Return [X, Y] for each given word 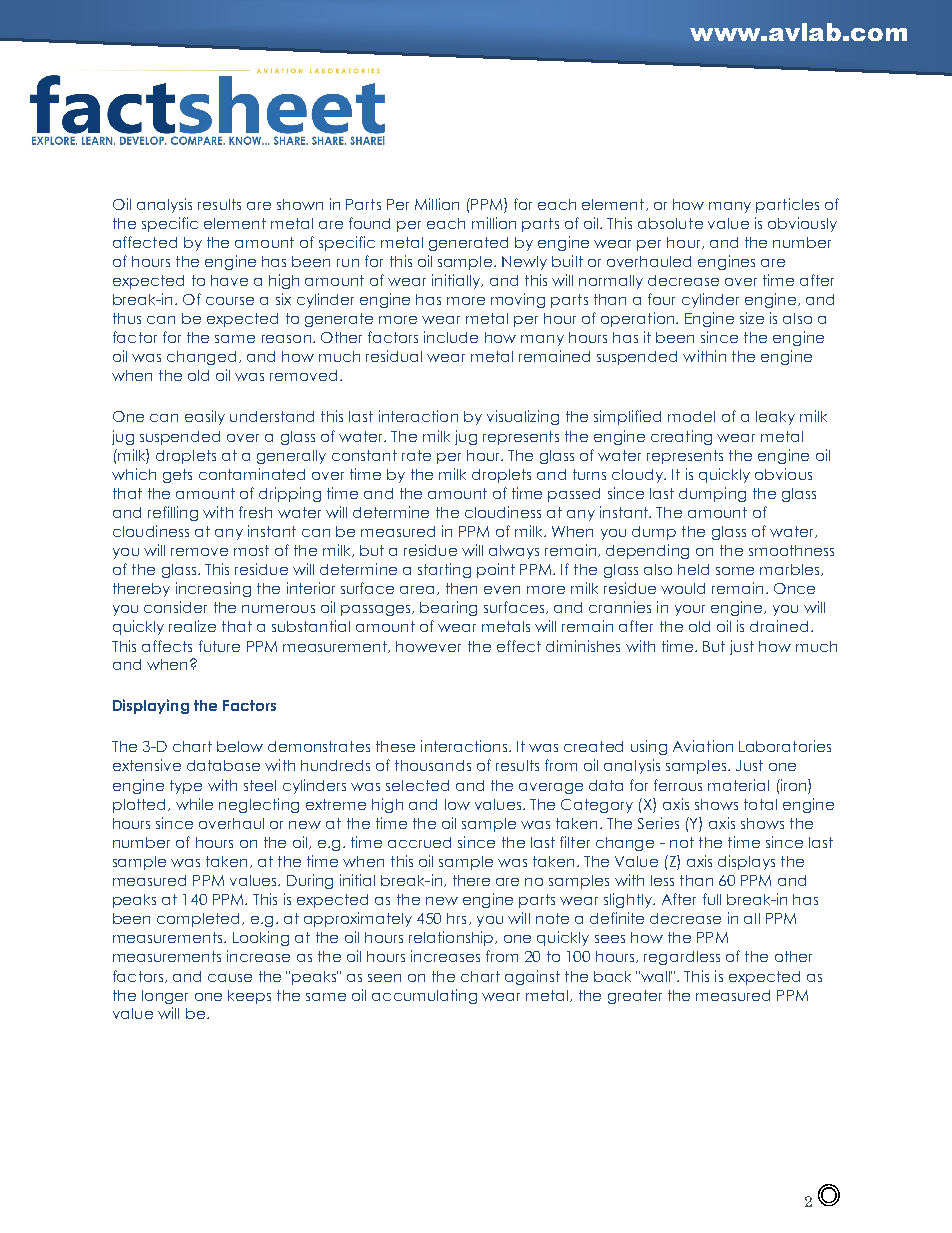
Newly [524, 263]
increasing [213, 589]
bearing [448, 608]
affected [145, 242]
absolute [670, 223]
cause [230, 978]
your [690, 610]
